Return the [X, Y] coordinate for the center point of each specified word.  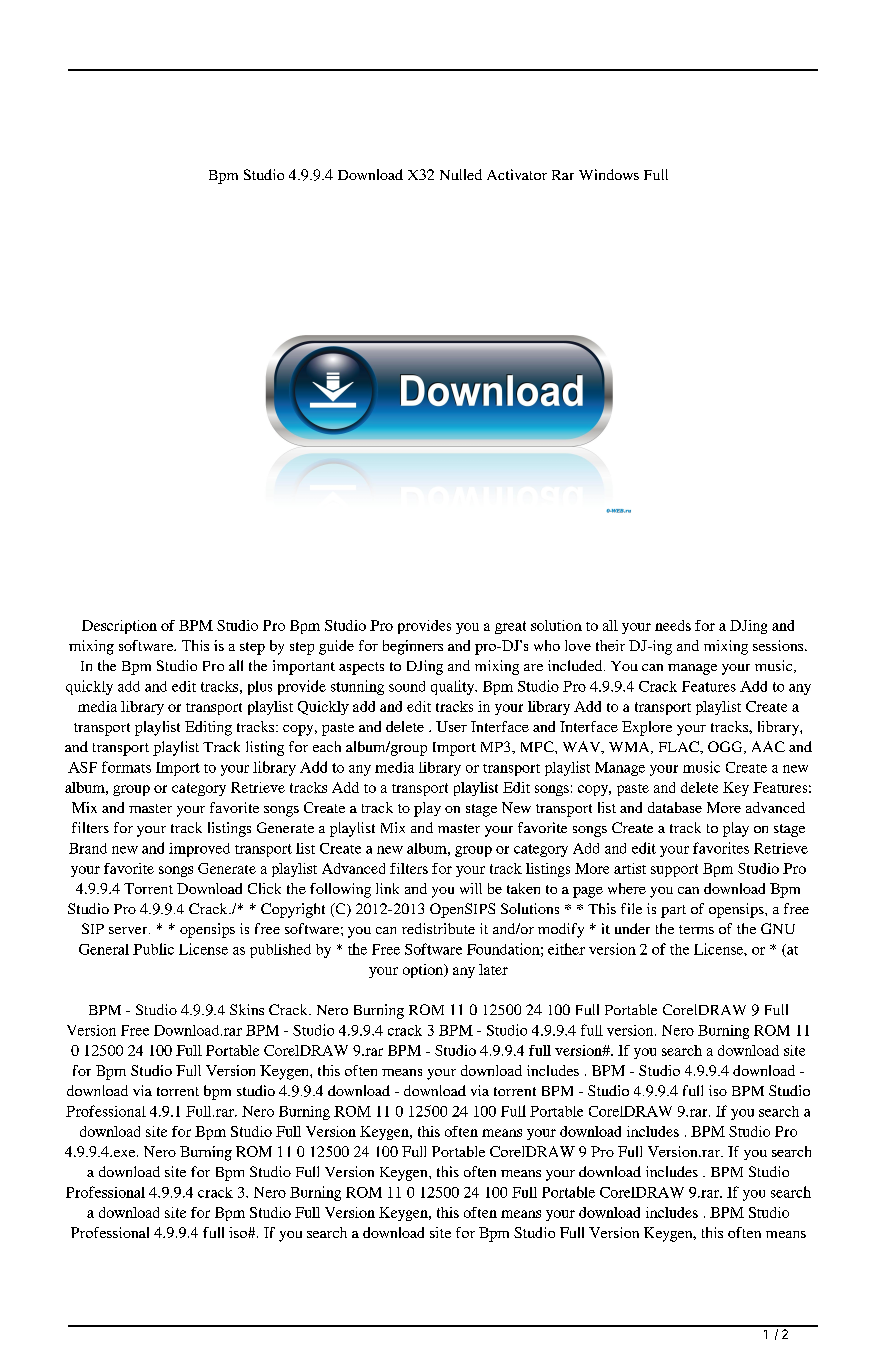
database [675, 807]
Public [153, 949]
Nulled [461, 174]
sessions [779, 645]
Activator [517, 174]
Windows [609, 174]
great [510, 627]
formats [126, 767]
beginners [413, 647]
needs [673, 625]
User [451, 726]
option [424, 971]
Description [119, 627]
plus [260, 688]
